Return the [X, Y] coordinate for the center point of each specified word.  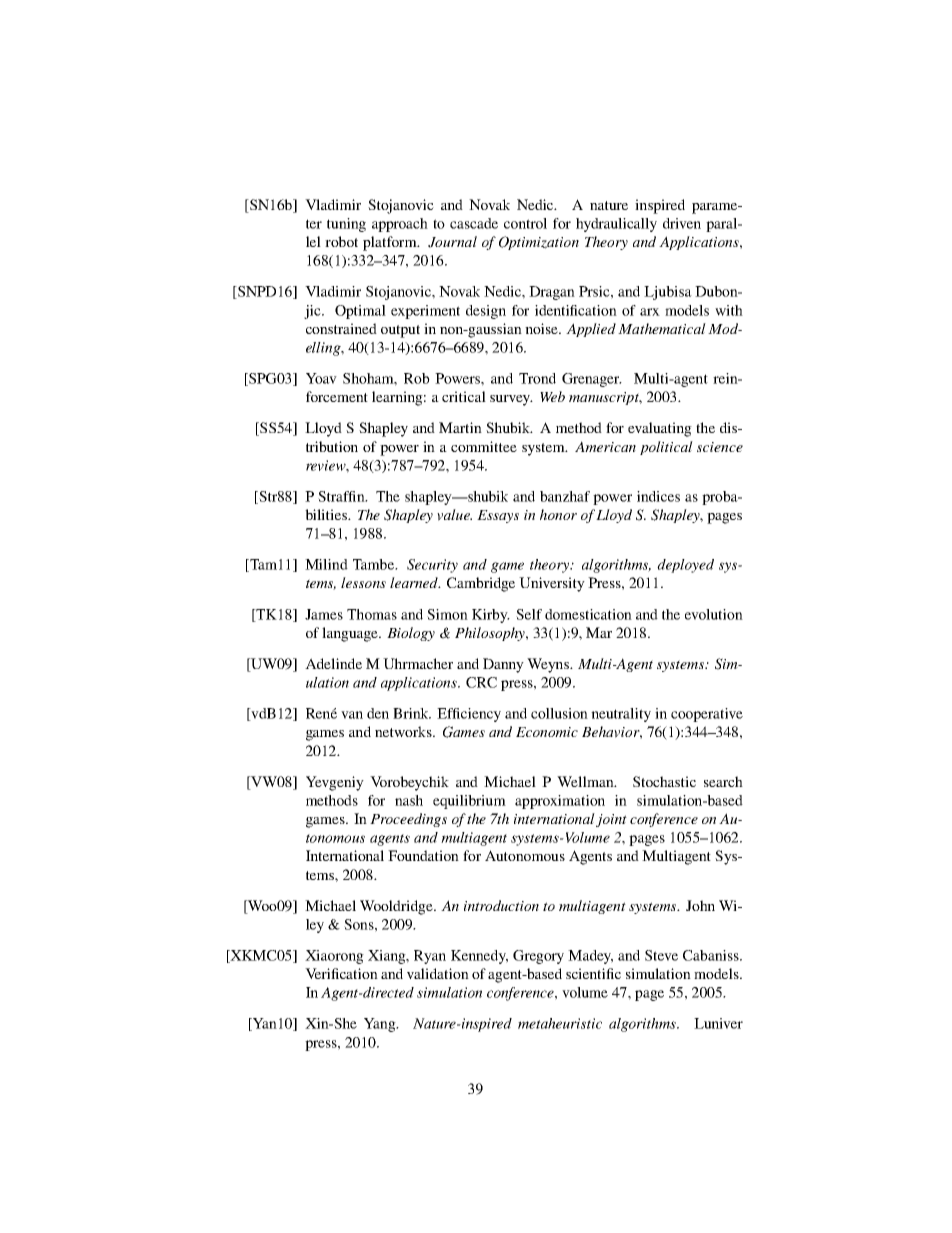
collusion [559, 713]
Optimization [539, 243]
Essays [498, 516]
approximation [560, 802]
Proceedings [408, 820]
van [352, 715]
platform [391, 243]
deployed [685, 566]
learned [415, 582]
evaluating [660, 429]
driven [682, 223]
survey [511, 400]
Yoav [321, 378]
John [700, 905]
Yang [381, 1025]
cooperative [707, 715]
